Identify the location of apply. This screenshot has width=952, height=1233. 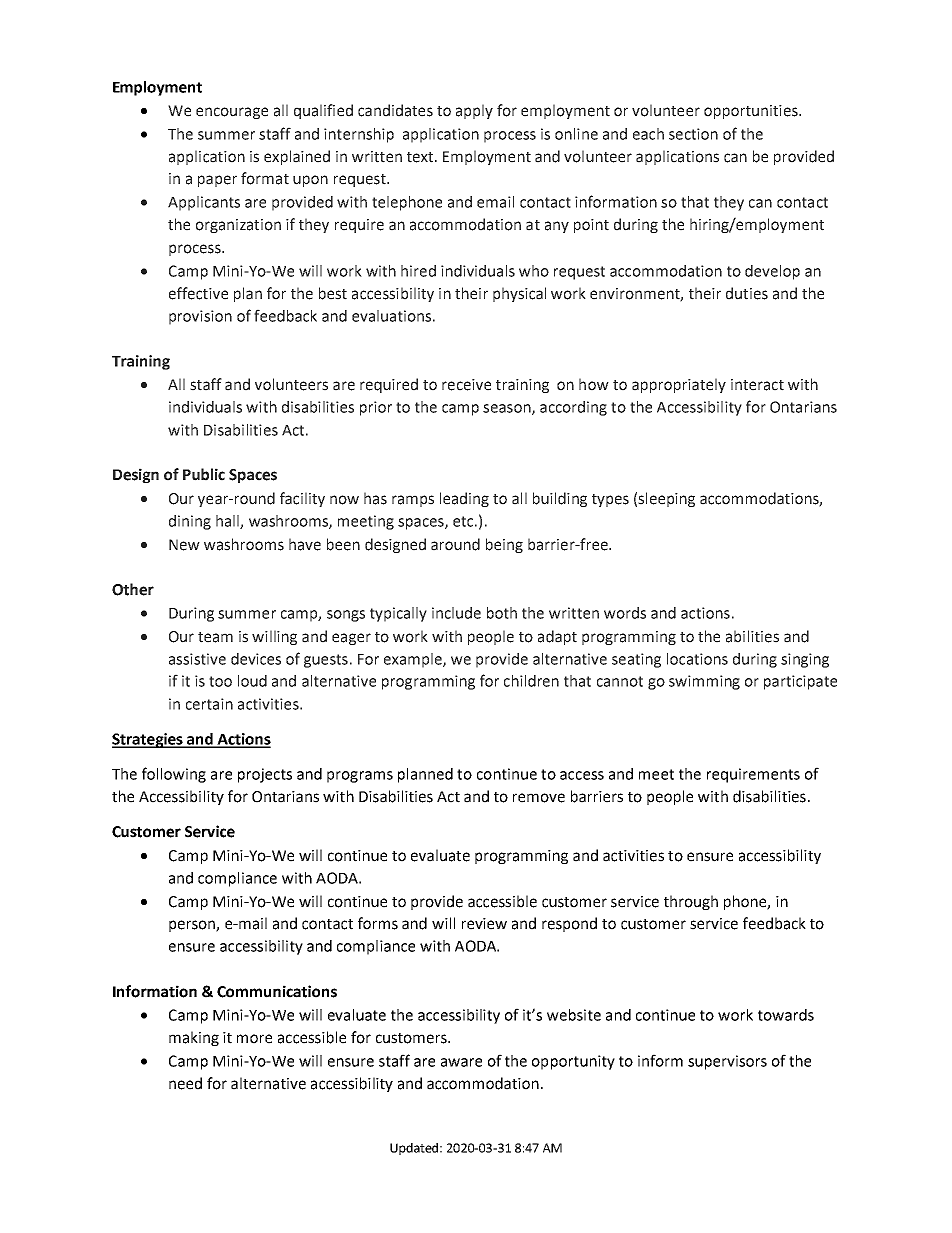
(474, 111).
